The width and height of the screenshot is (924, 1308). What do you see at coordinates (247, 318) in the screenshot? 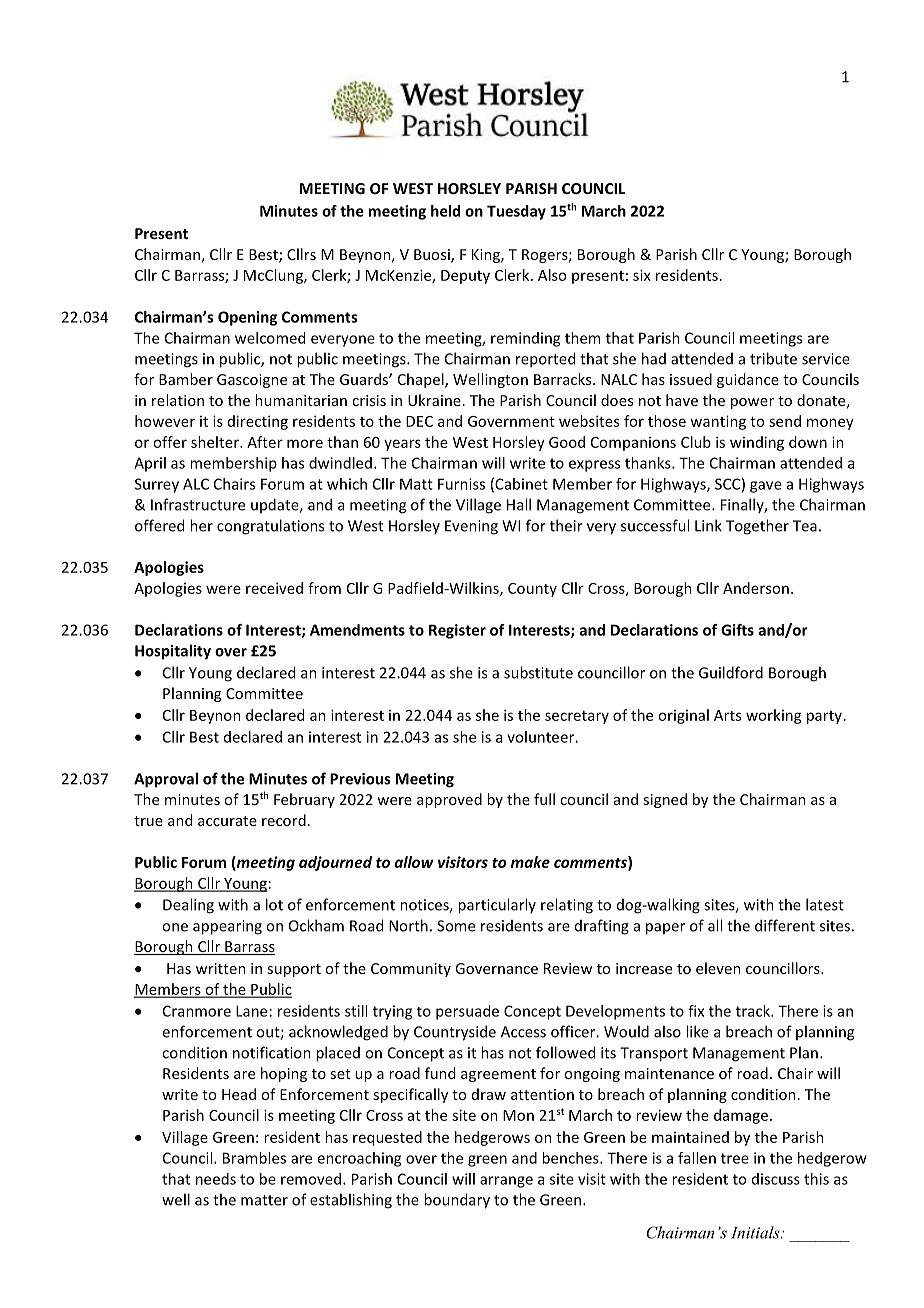
I see `Opening` at bounding box center [247, 318].
